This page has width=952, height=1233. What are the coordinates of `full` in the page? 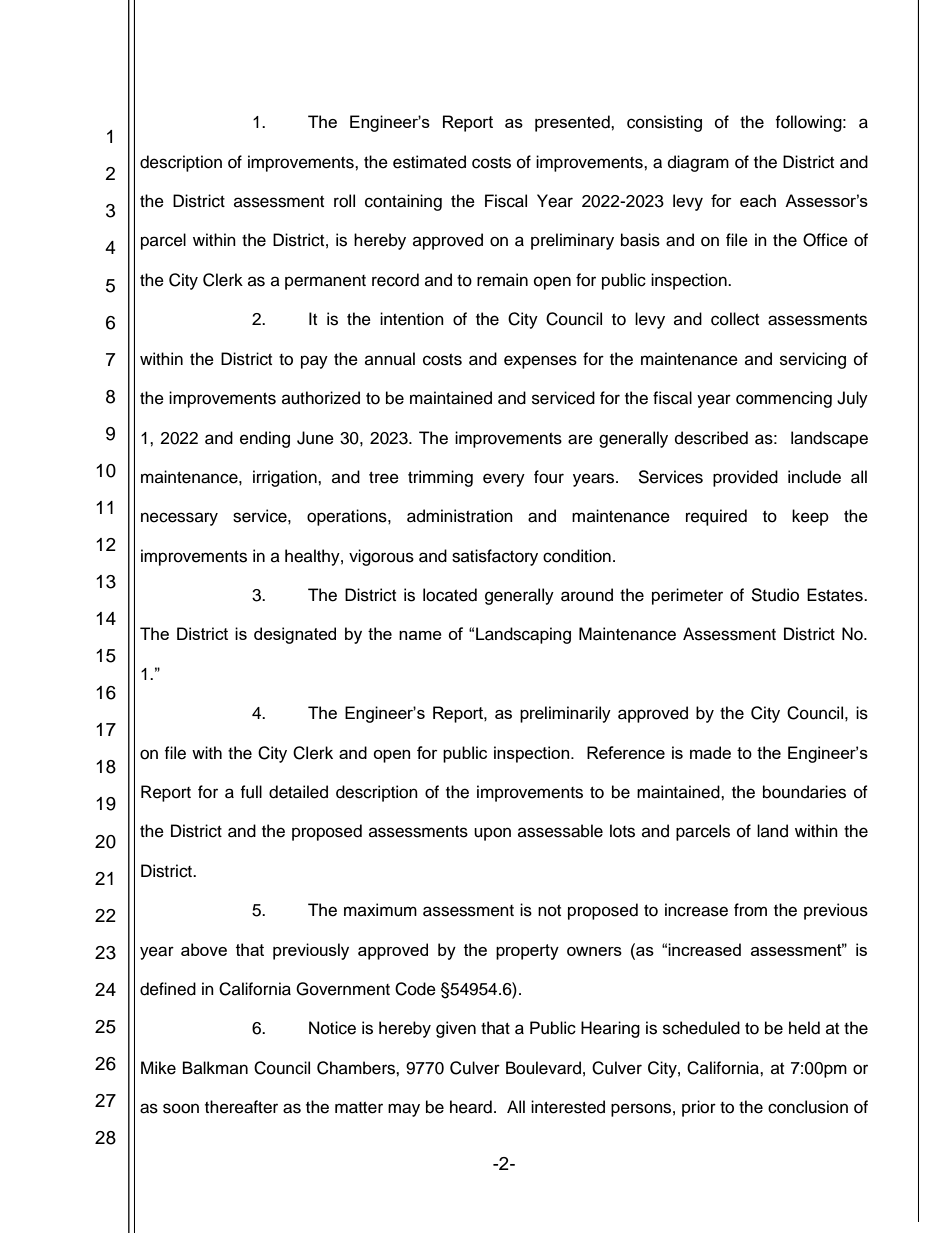 It's located at (251, 792).
